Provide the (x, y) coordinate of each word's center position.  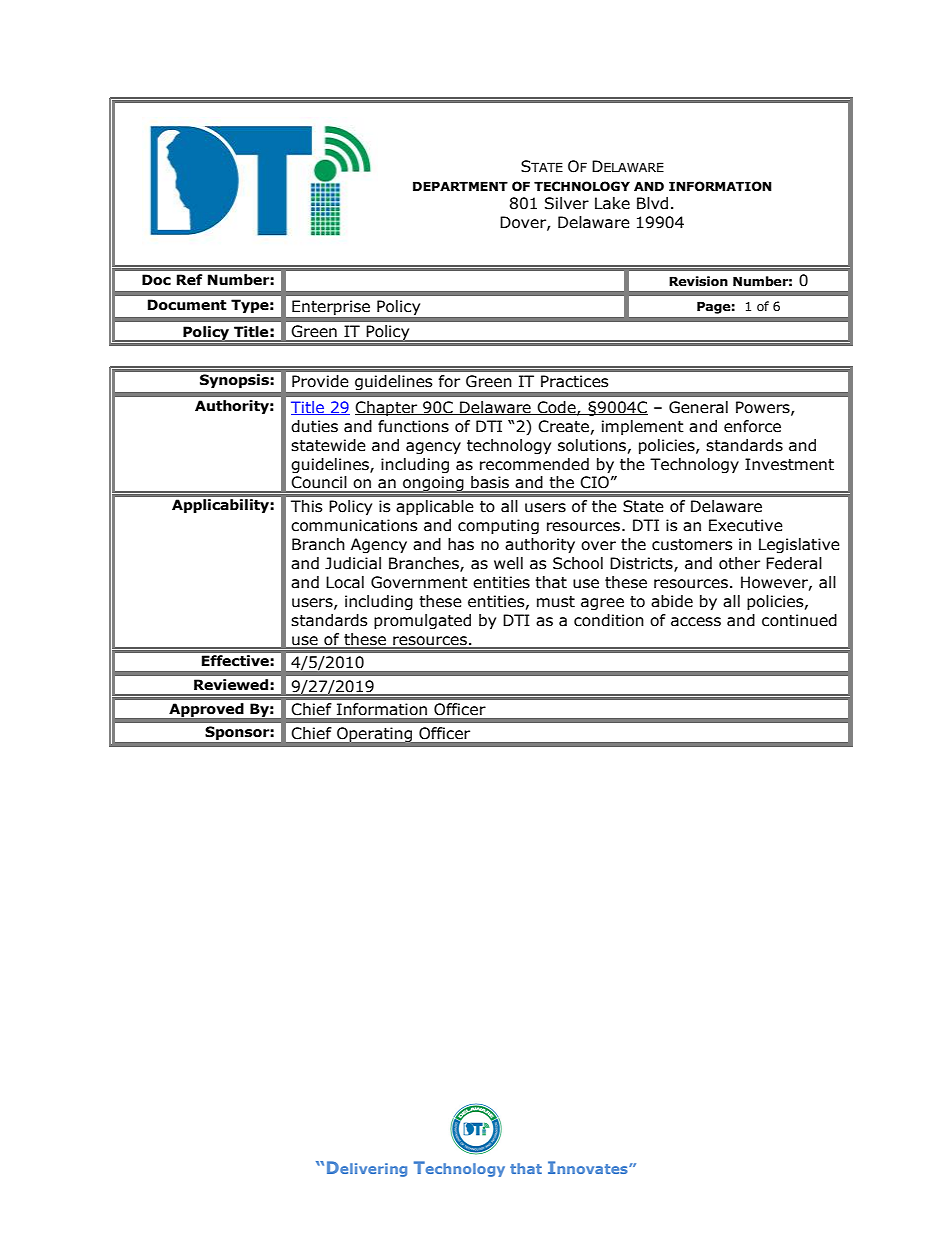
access (696, 622)
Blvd (652, 203)
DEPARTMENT (460, 186)
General (698, 407)
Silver (567, 203)
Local (345, 582)
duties (314, 426)
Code (556, 408)
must (556, 602)
